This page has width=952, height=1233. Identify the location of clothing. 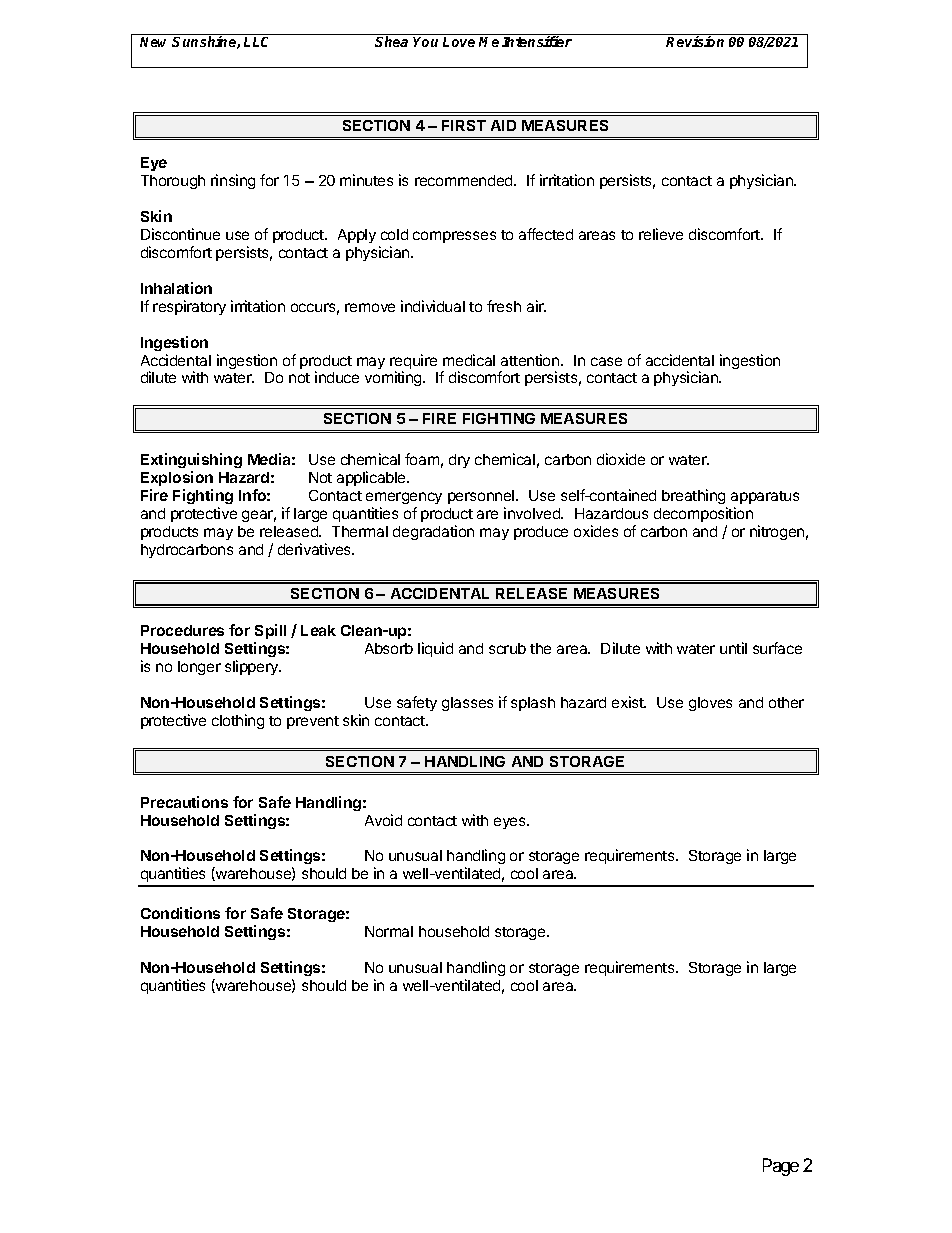
(238, 721).
